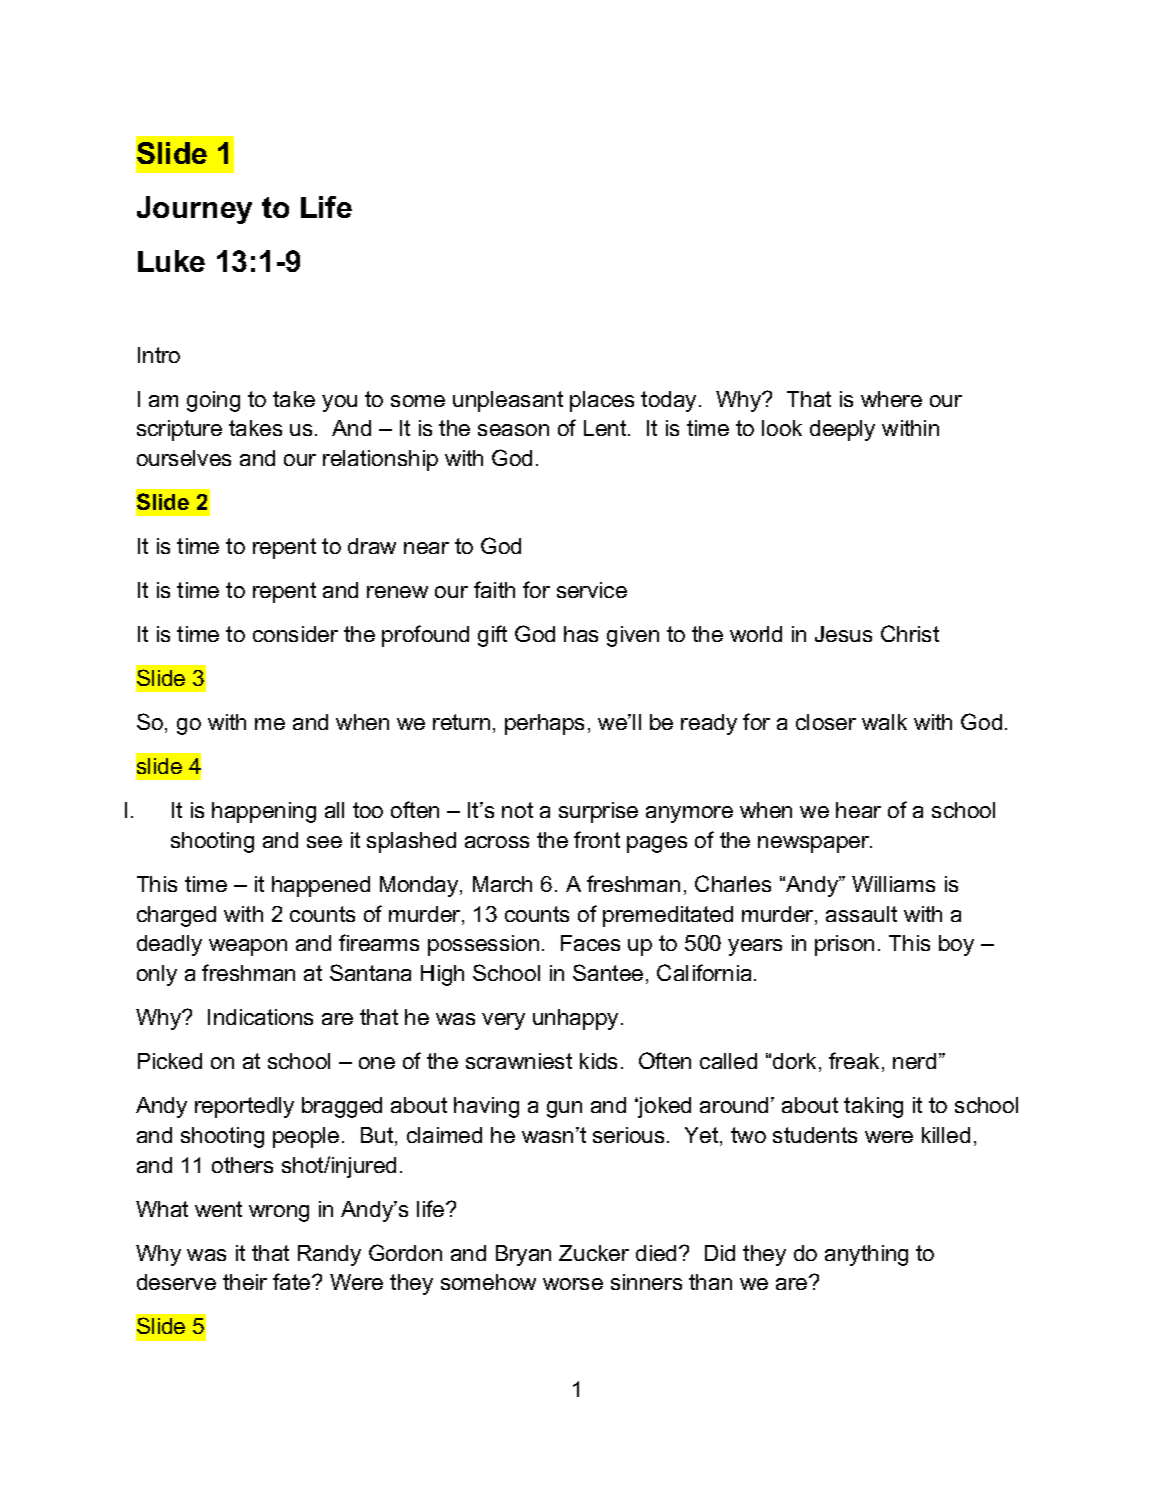 This screenshot has height=1498, width=1157. What do you see at coordinates (844, 945) in the screenshot?
I see `prison` at bounding box center [844, 945].
